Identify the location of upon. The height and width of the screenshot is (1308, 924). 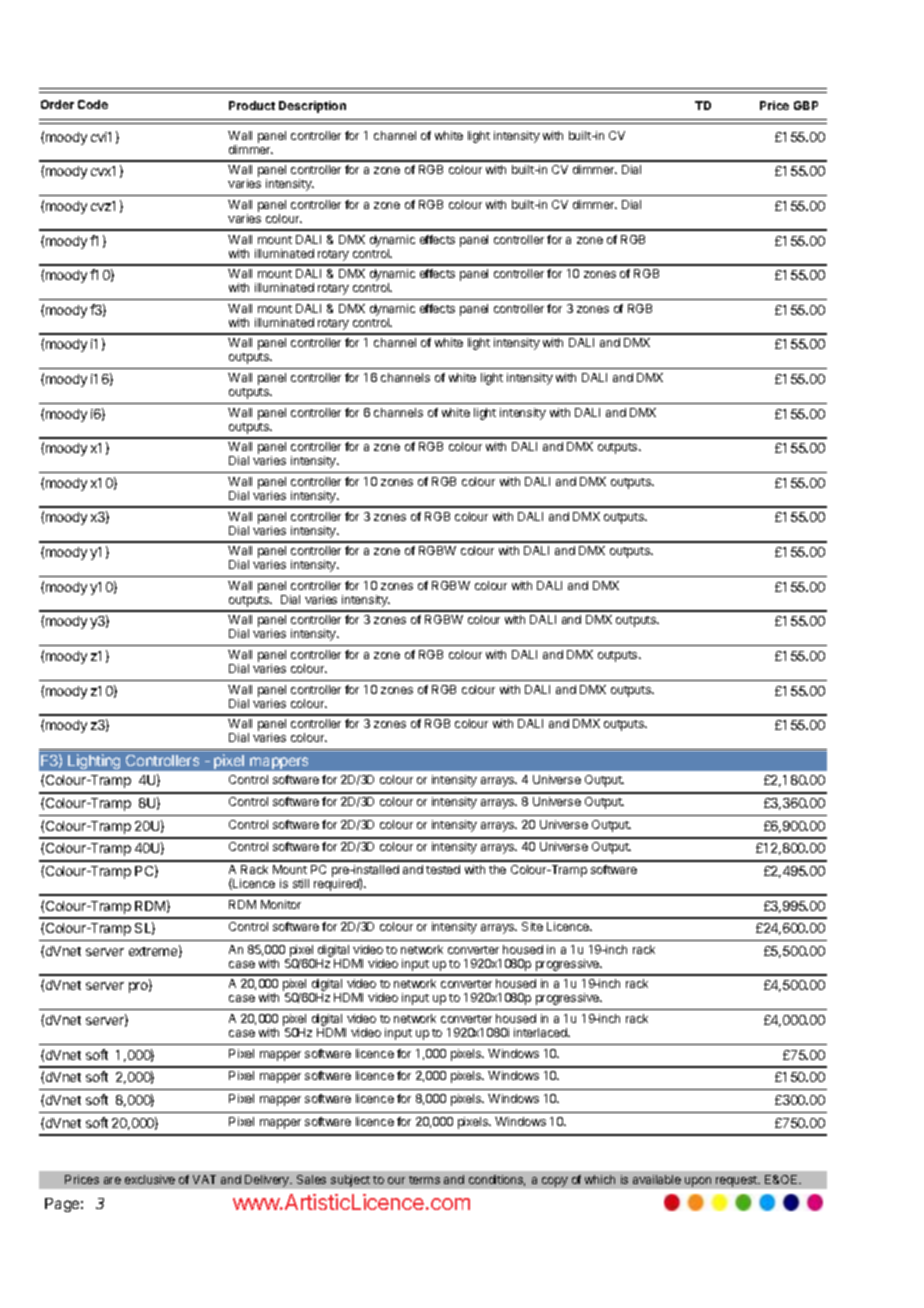
(698, 1182).
